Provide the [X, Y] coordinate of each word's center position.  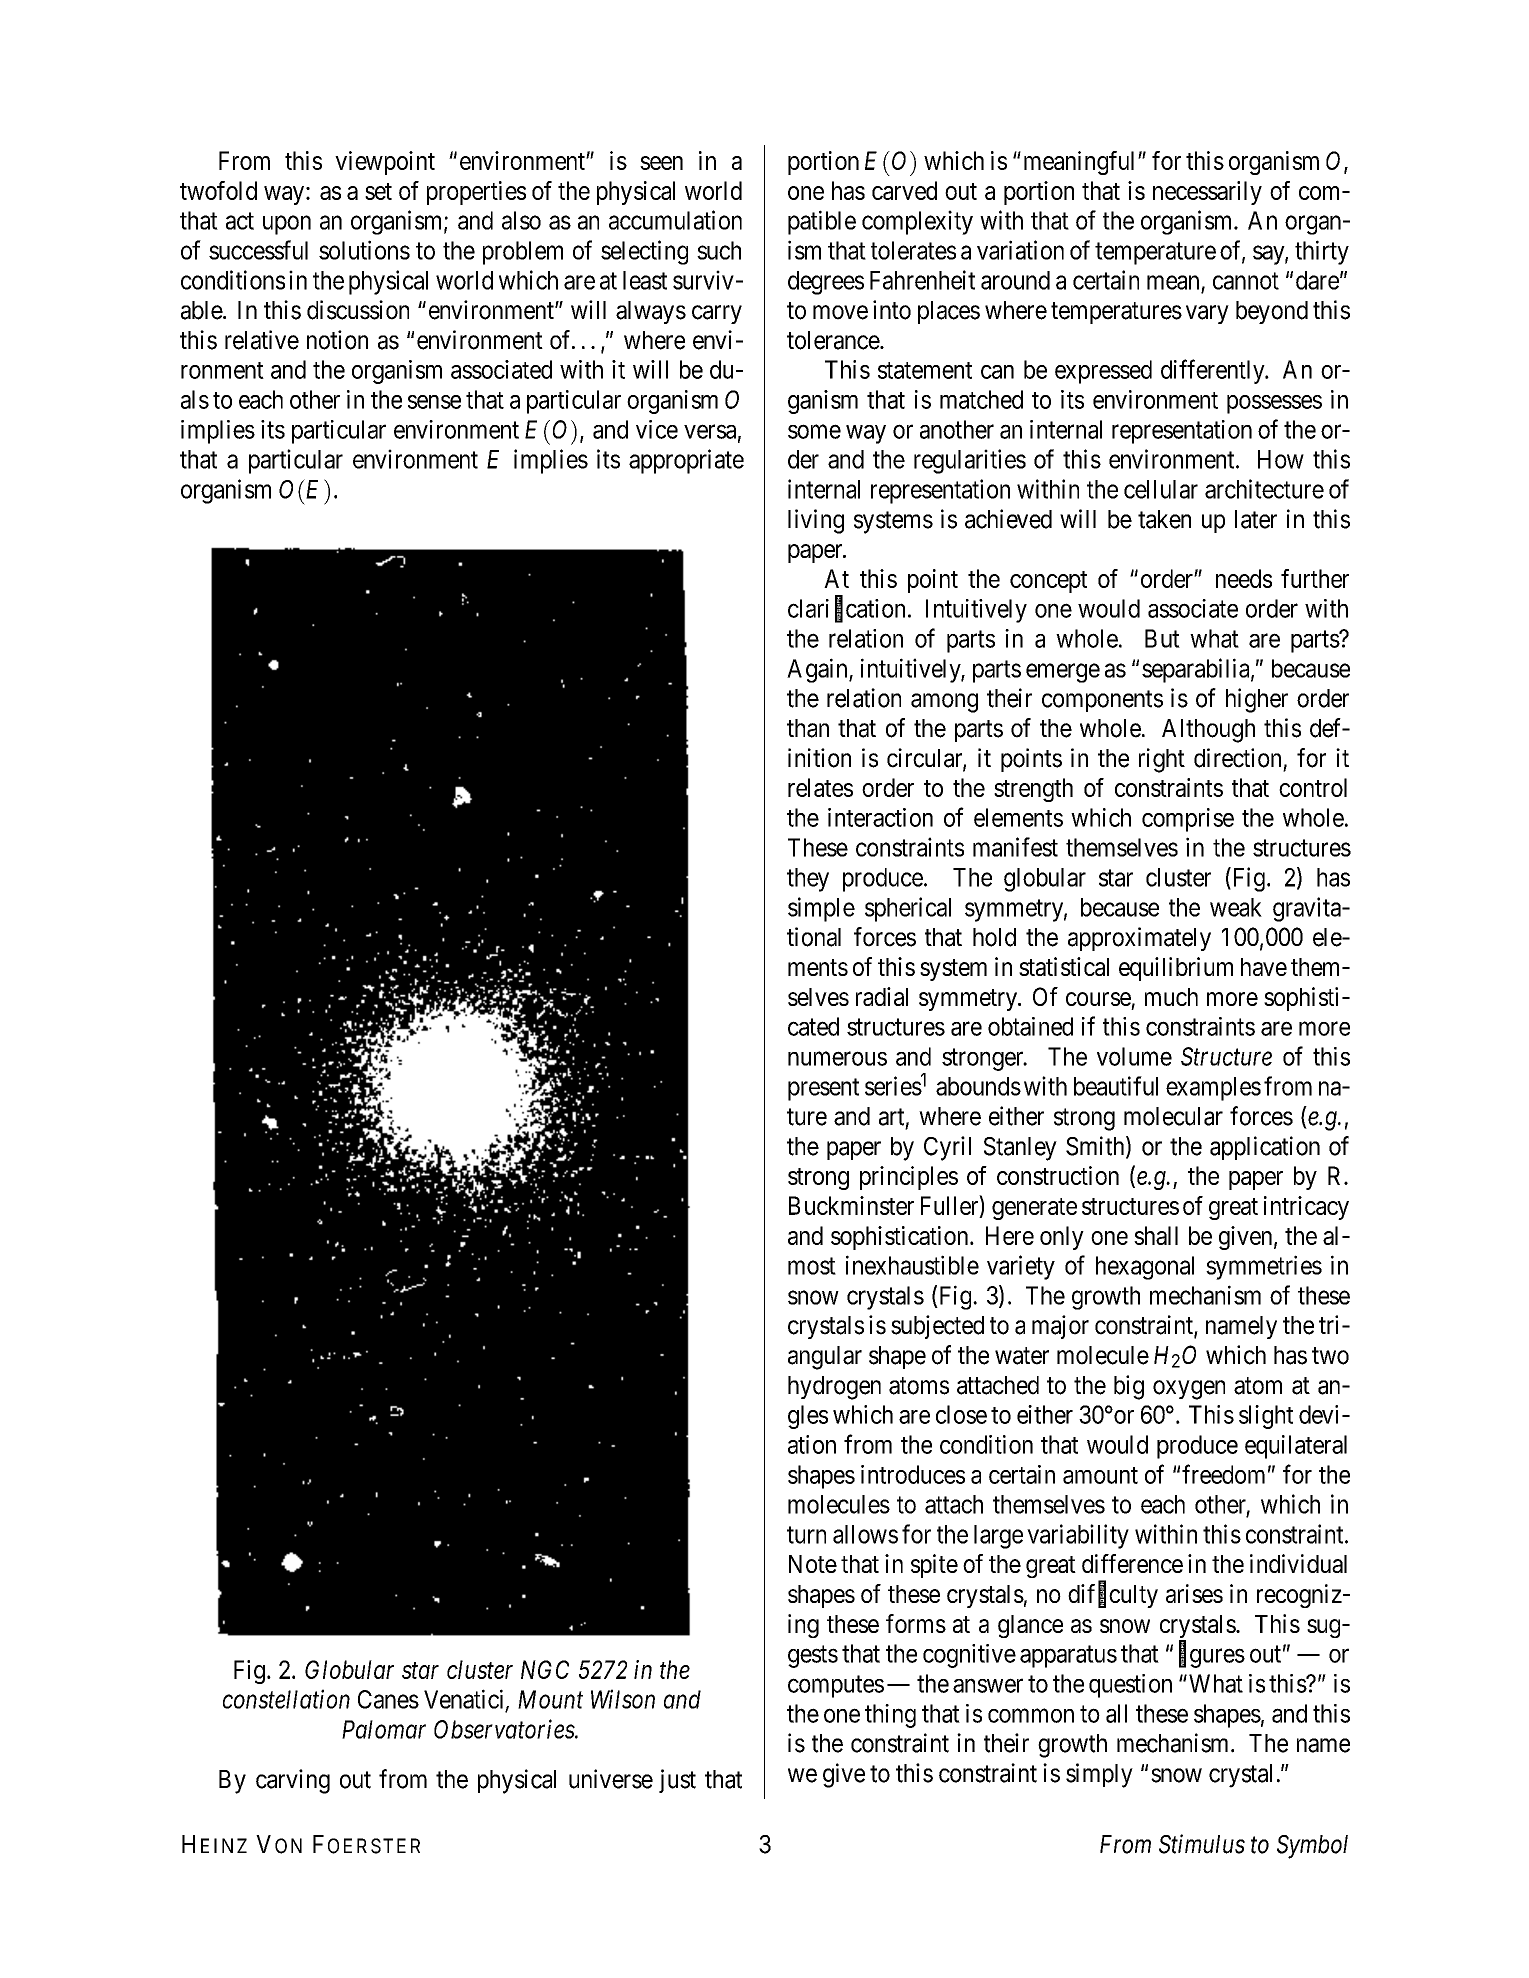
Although [1208, 731]
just [677, 1781]
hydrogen [834, 1388]
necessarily [1207, 193]
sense [434, 402]
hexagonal [1145, 1268]
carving [293, 1781]
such [719, 250]
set [378, 191]
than [808, 728]
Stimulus [1202, 1844]
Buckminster [851, 1205]
